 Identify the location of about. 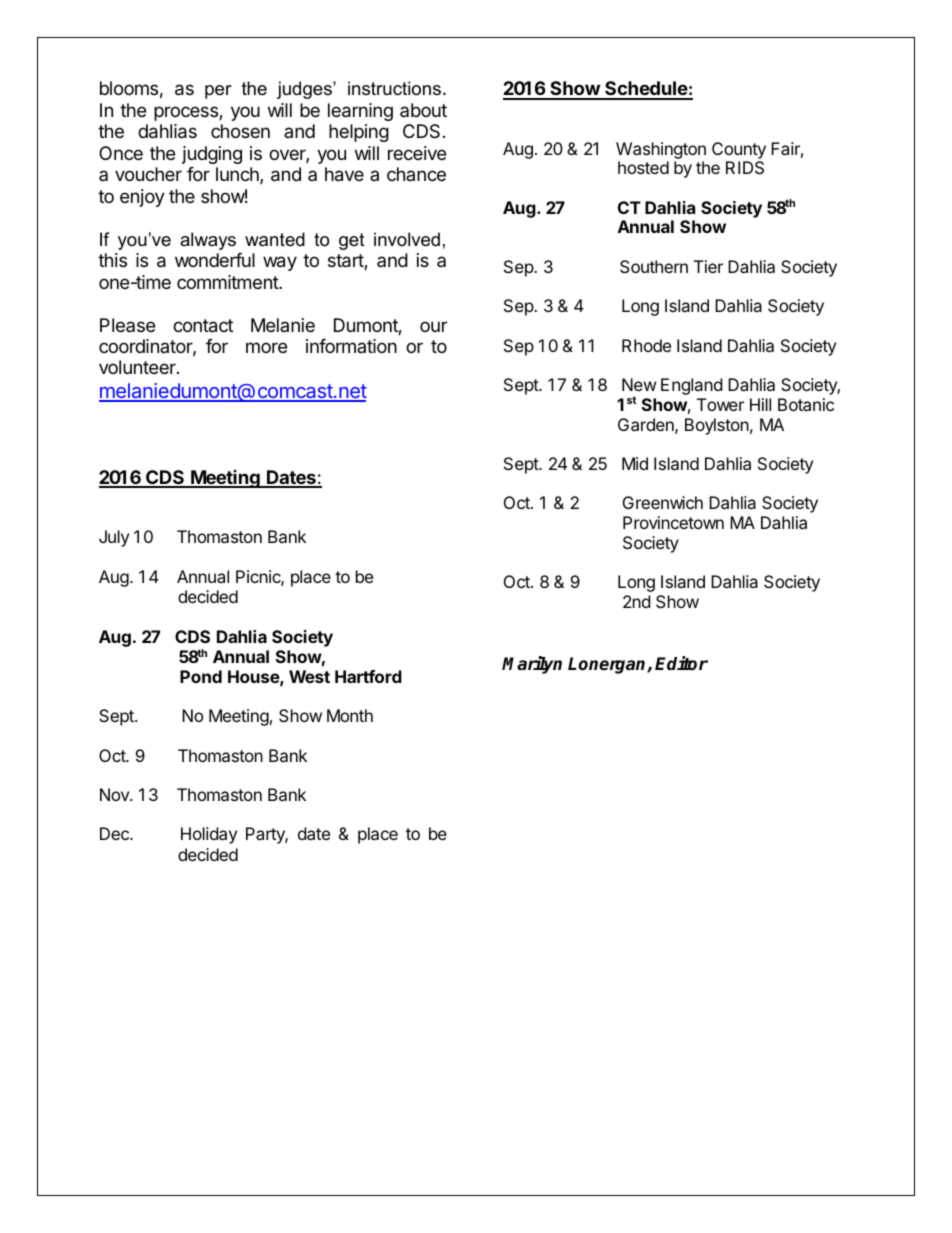
(423, 110).
